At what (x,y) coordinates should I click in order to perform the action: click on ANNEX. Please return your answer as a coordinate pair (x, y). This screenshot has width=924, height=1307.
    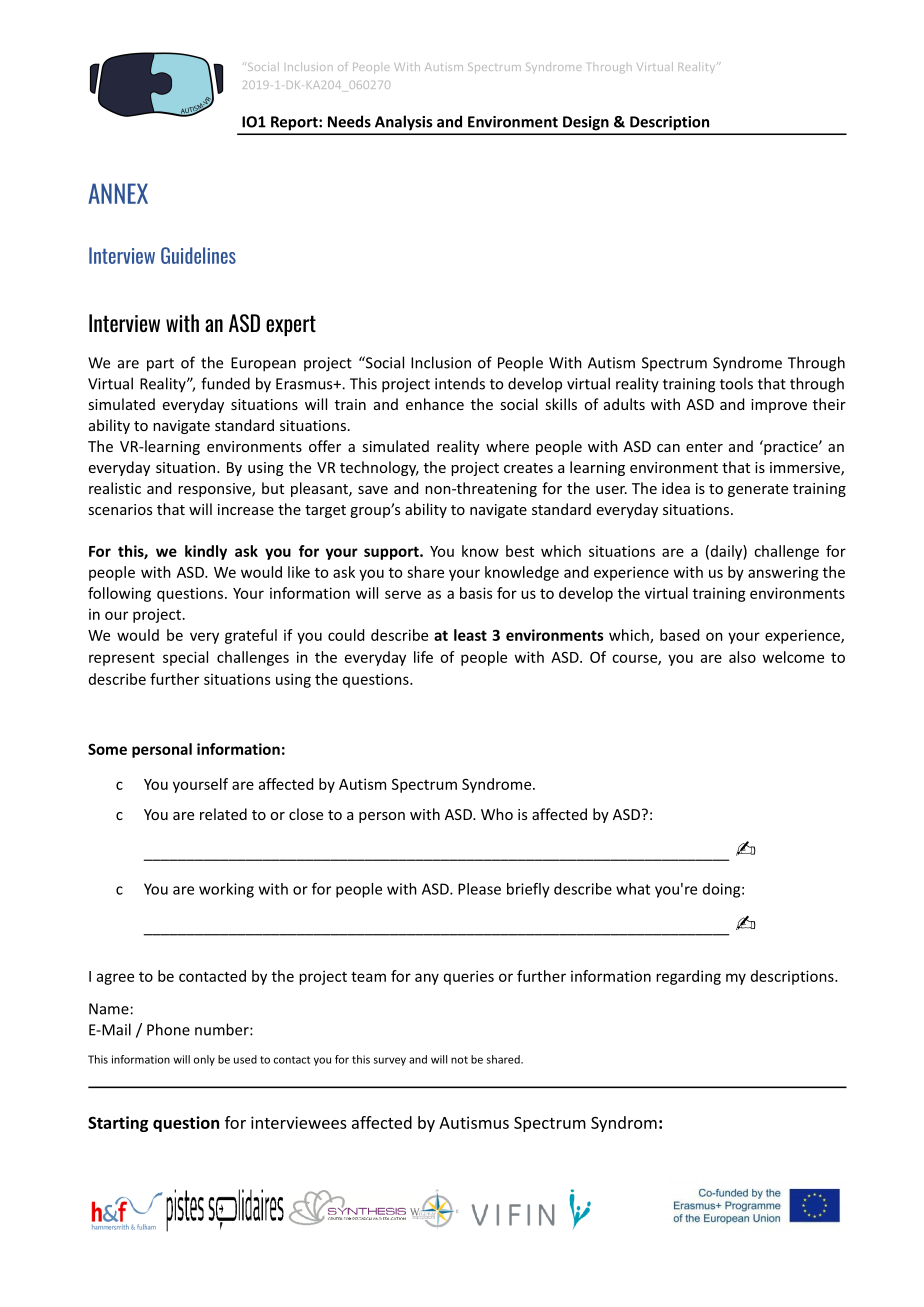
    Looking at the image, I should click on (118, 193).
